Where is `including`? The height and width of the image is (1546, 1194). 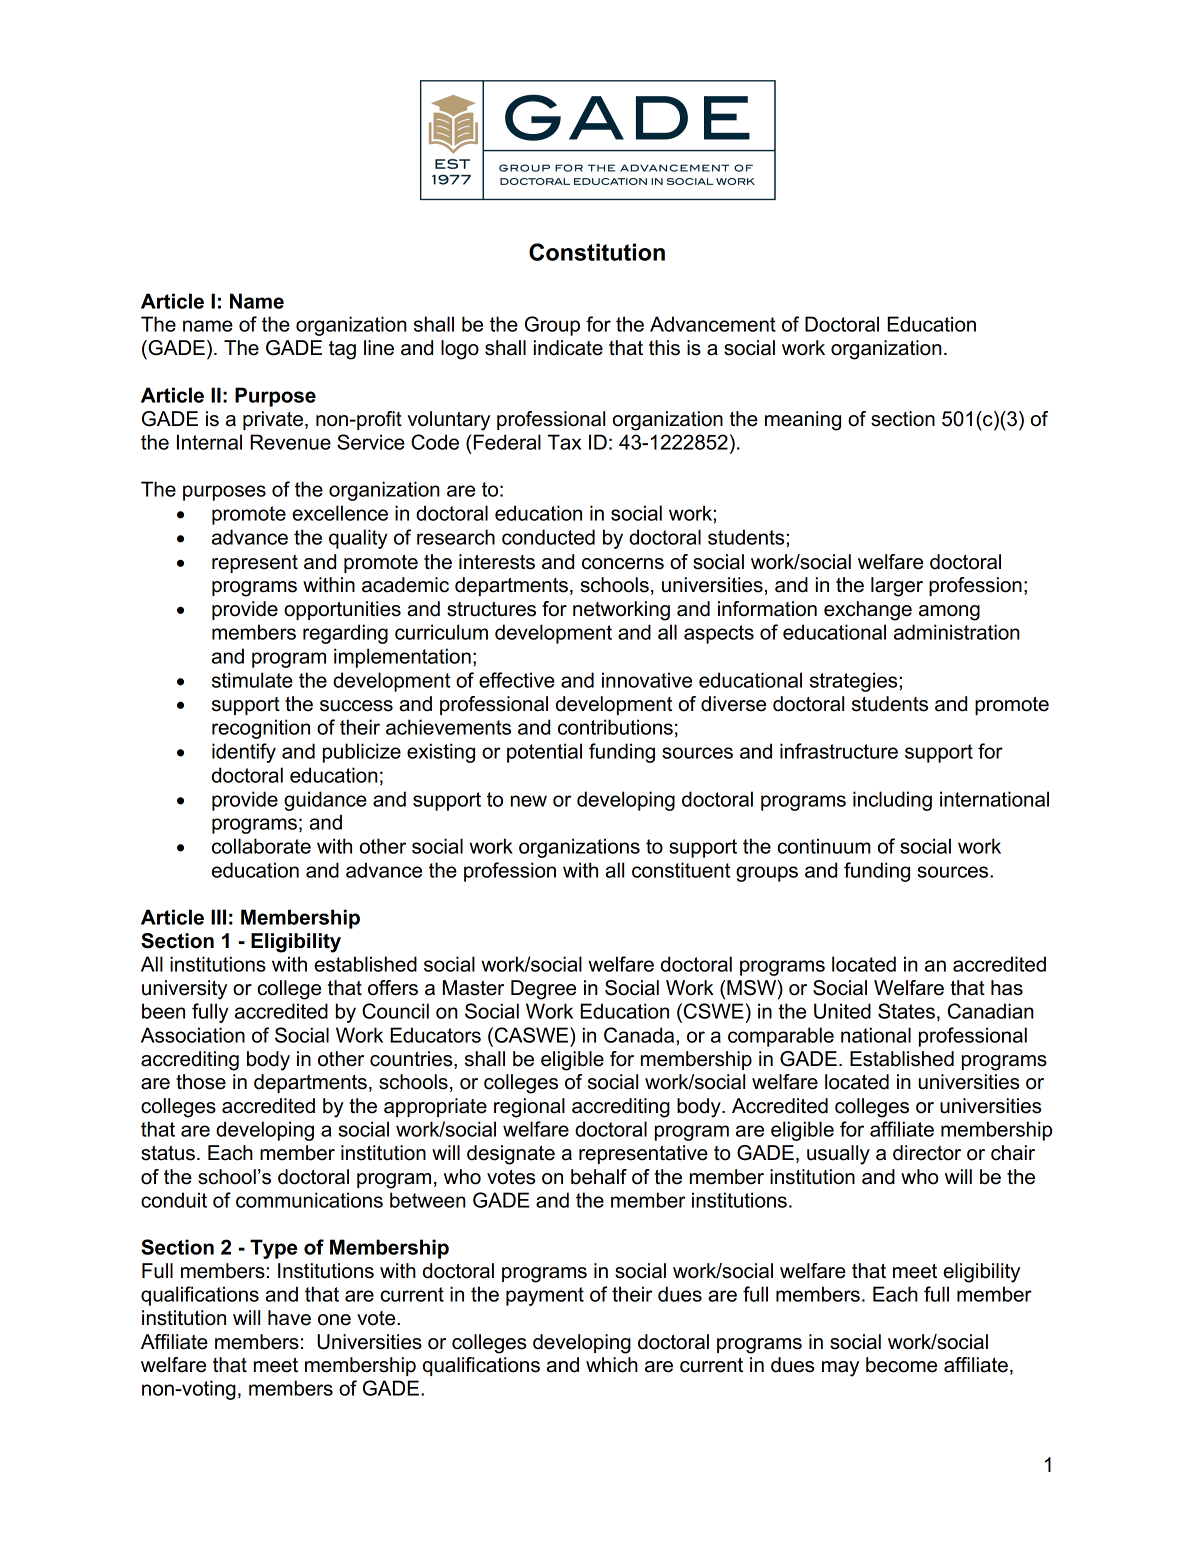
including is located at coordinates (892, 801).
